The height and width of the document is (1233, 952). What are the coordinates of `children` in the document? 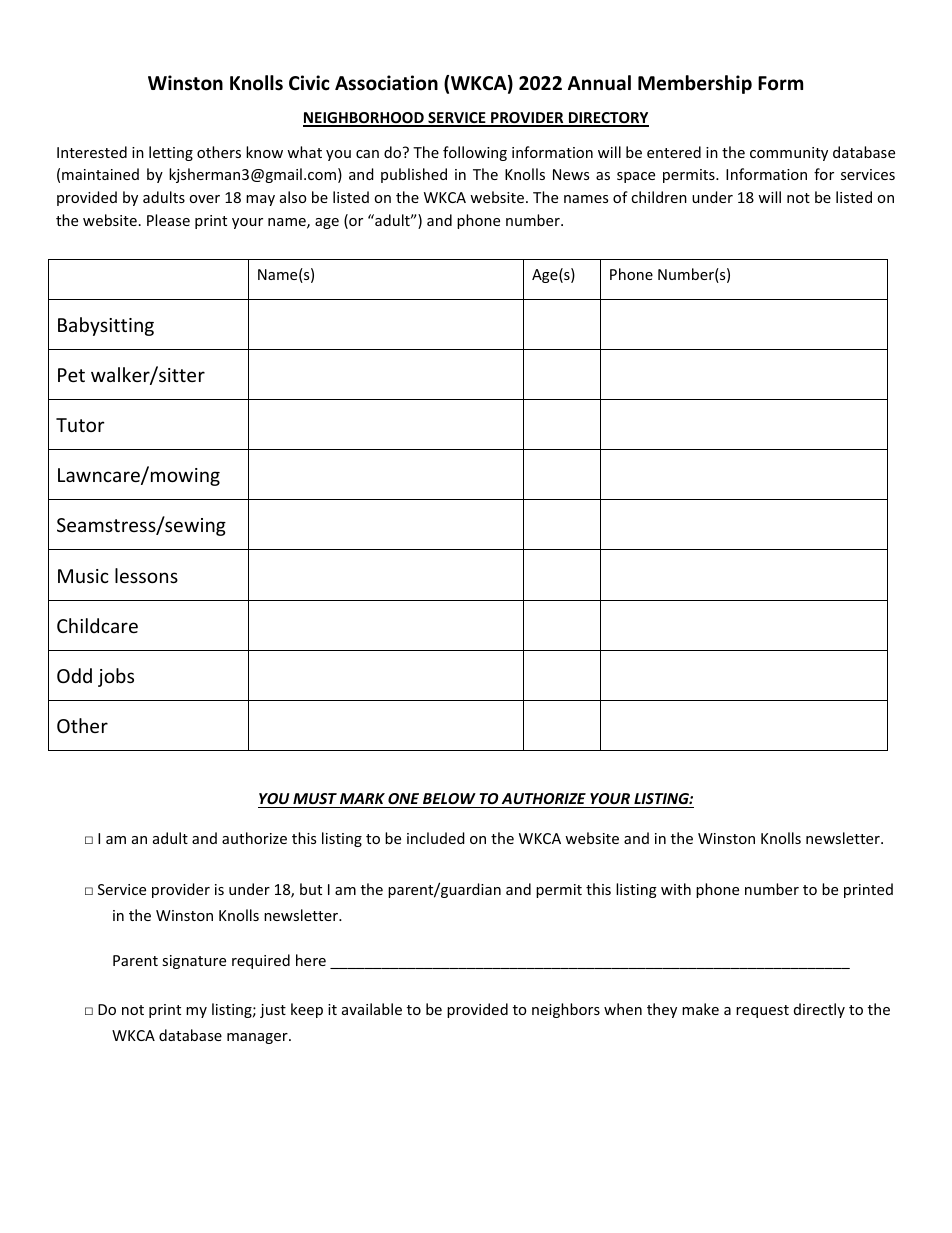 It's located at (659, 197).
